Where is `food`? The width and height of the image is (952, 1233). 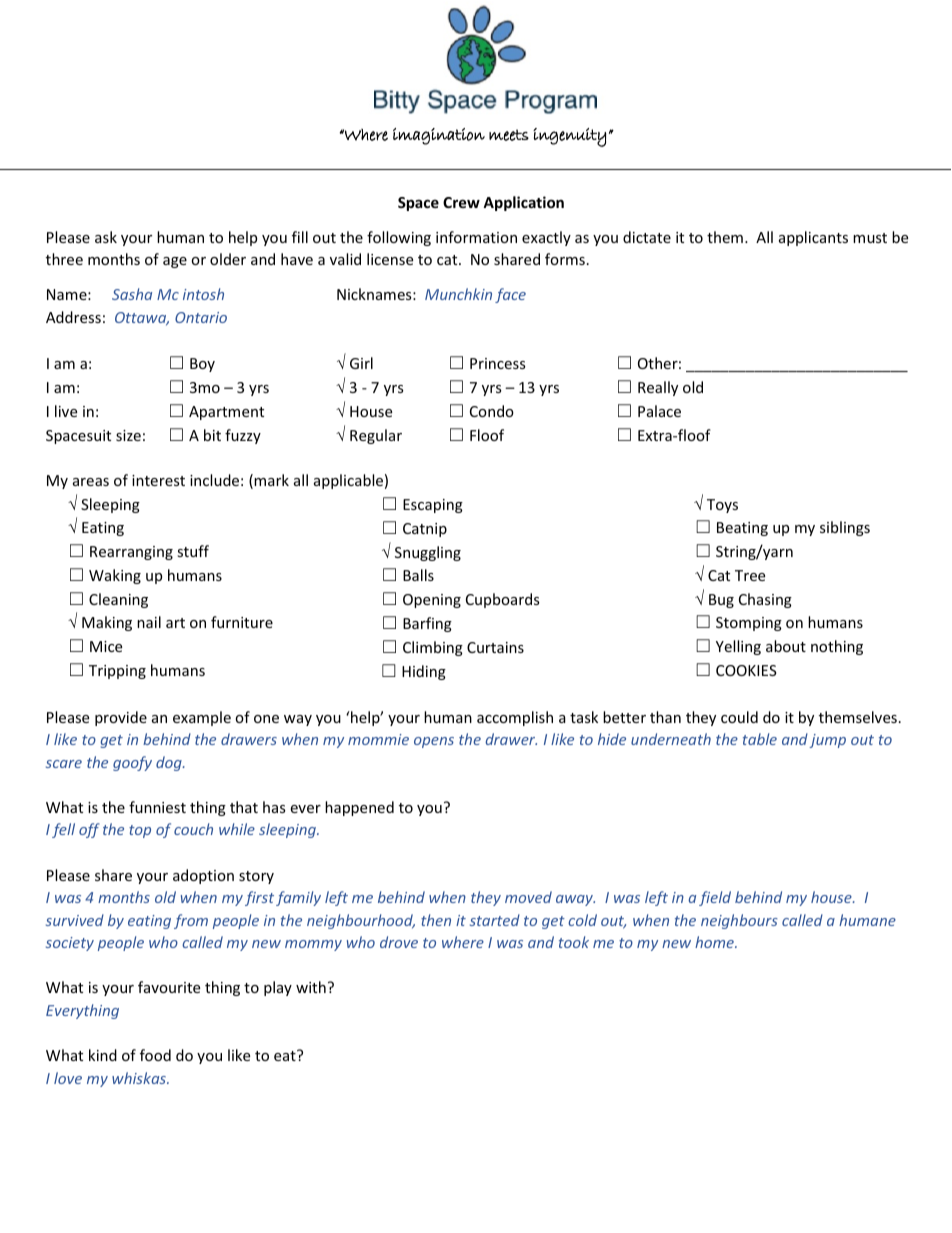
food is located at coordinates (155, 1055).
